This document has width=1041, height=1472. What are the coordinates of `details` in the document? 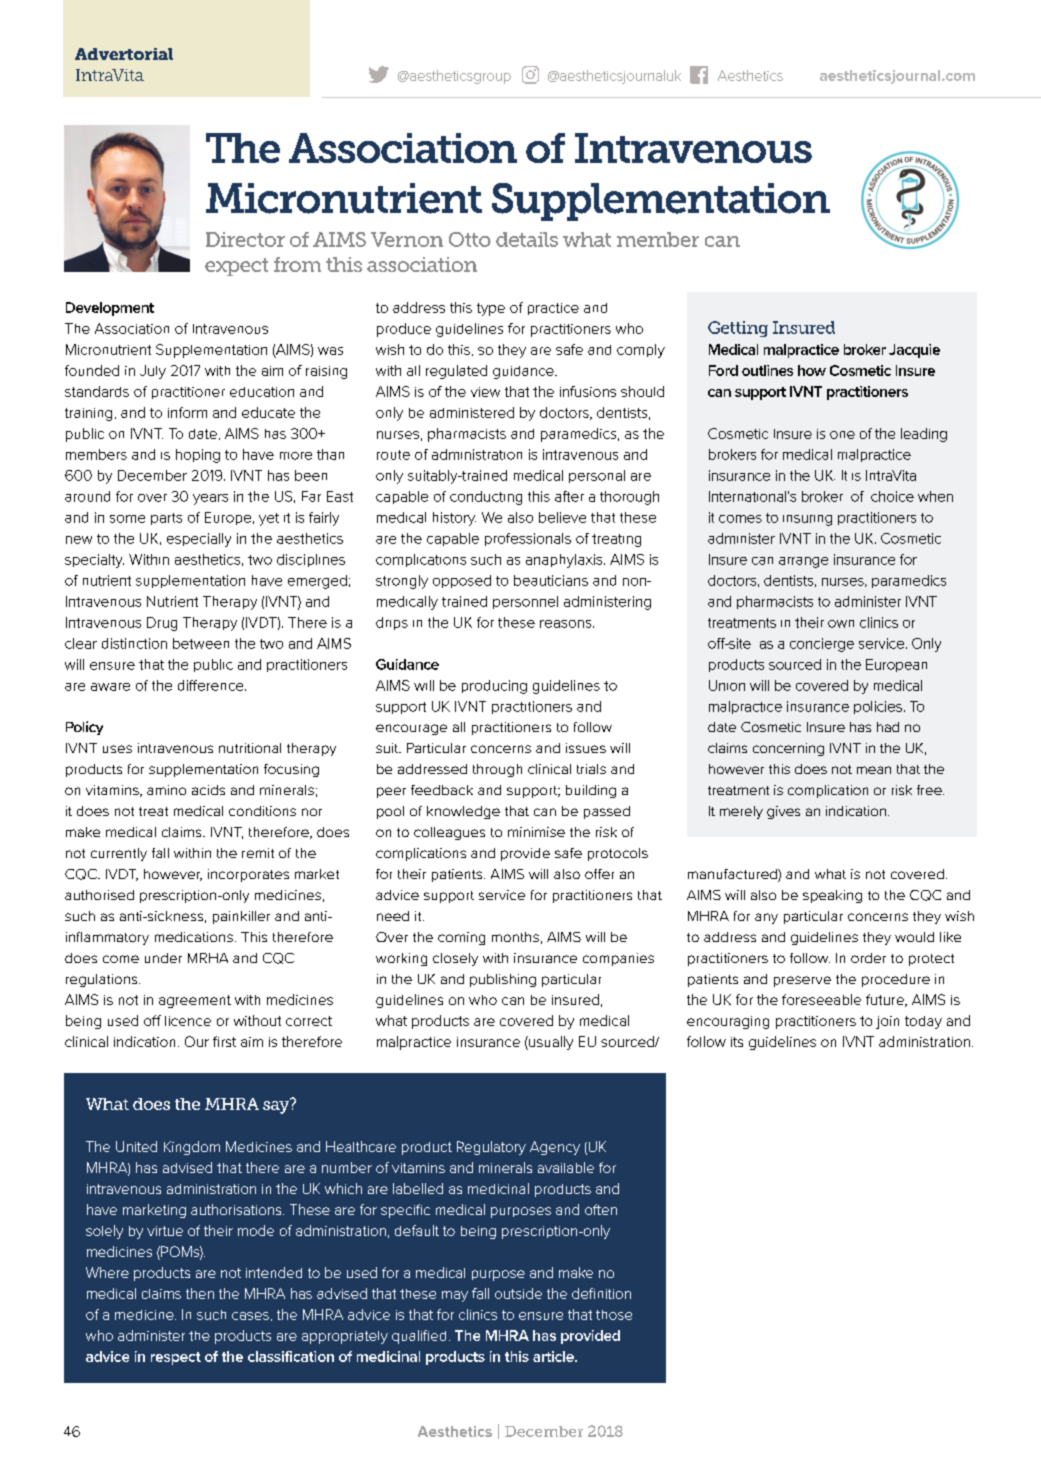 It's located at (527, 239).
